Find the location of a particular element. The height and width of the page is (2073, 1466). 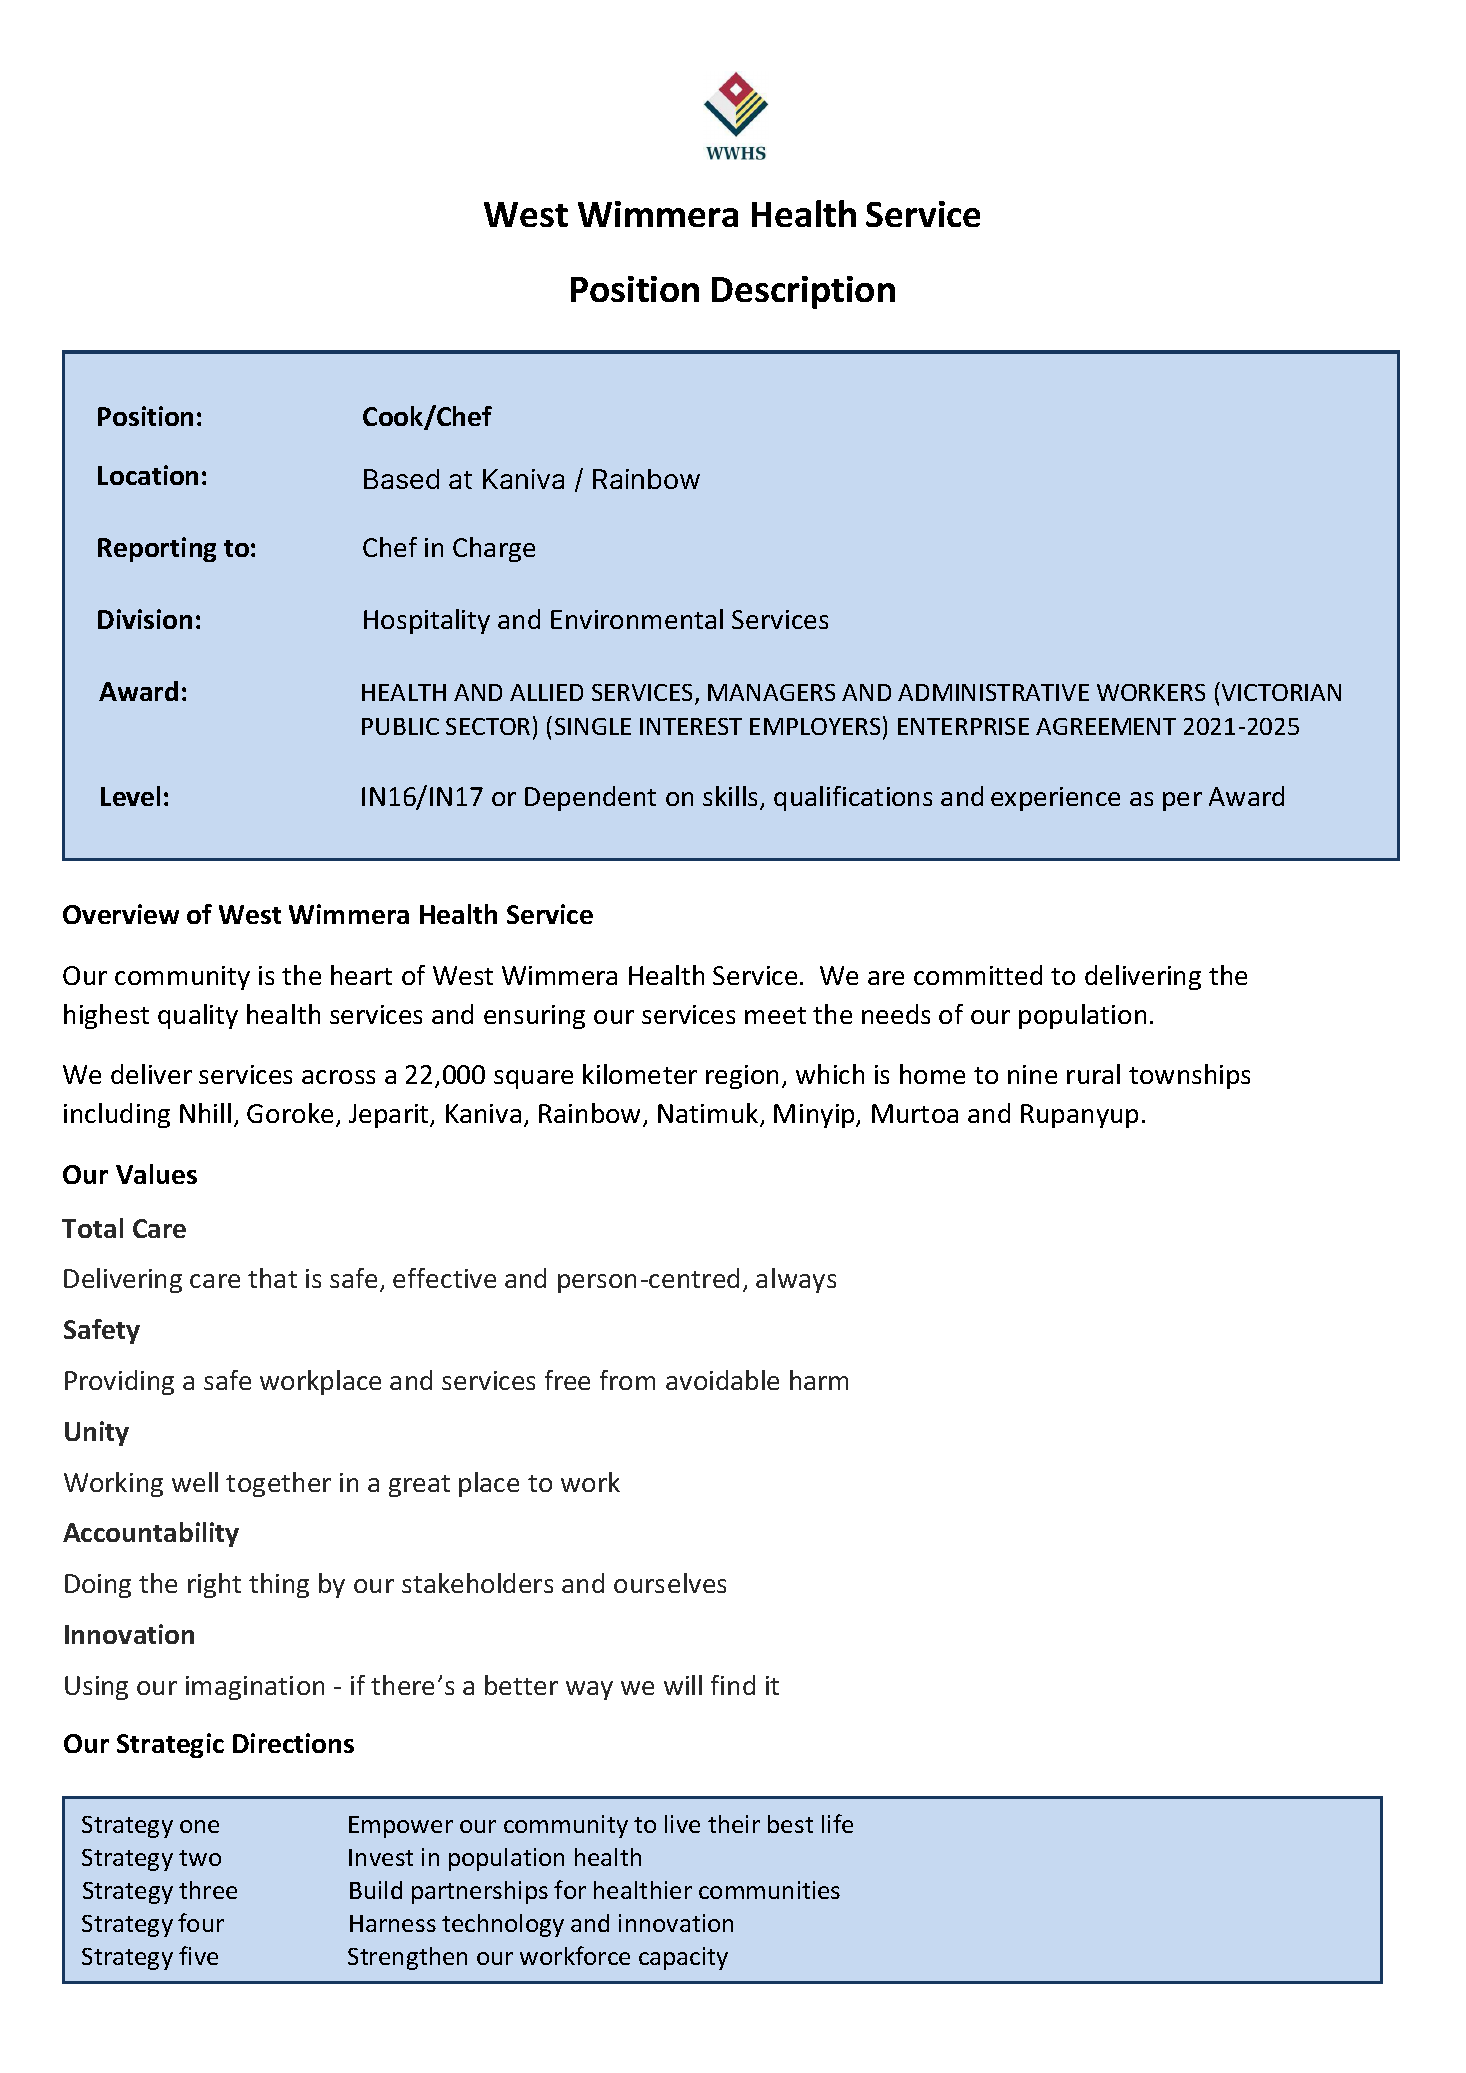

kilometer is located at coordinates (640, 1074).
